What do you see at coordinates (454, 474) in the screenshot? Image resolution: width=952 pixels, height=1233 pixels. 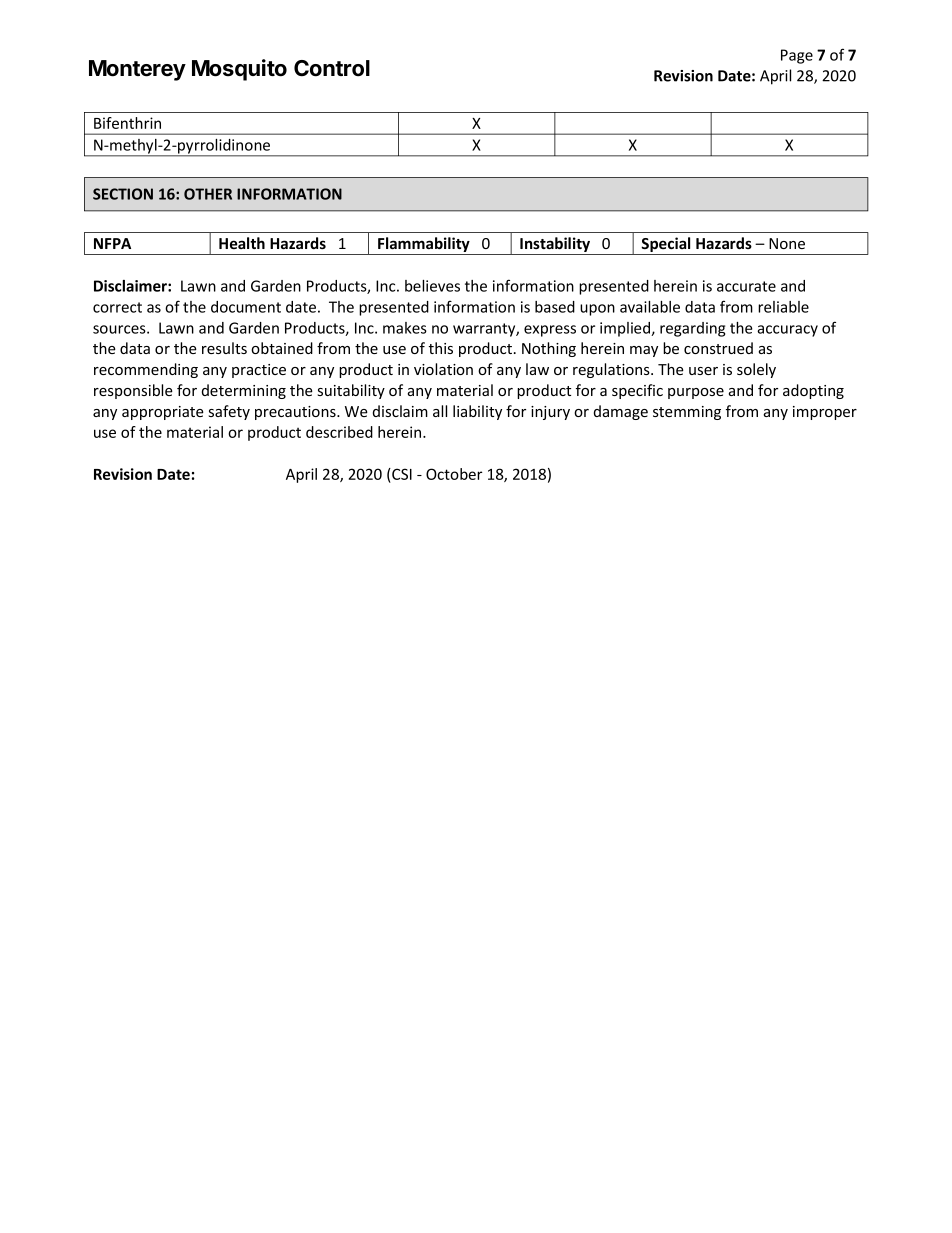 I see `October` at bounding box center [454, 474].
